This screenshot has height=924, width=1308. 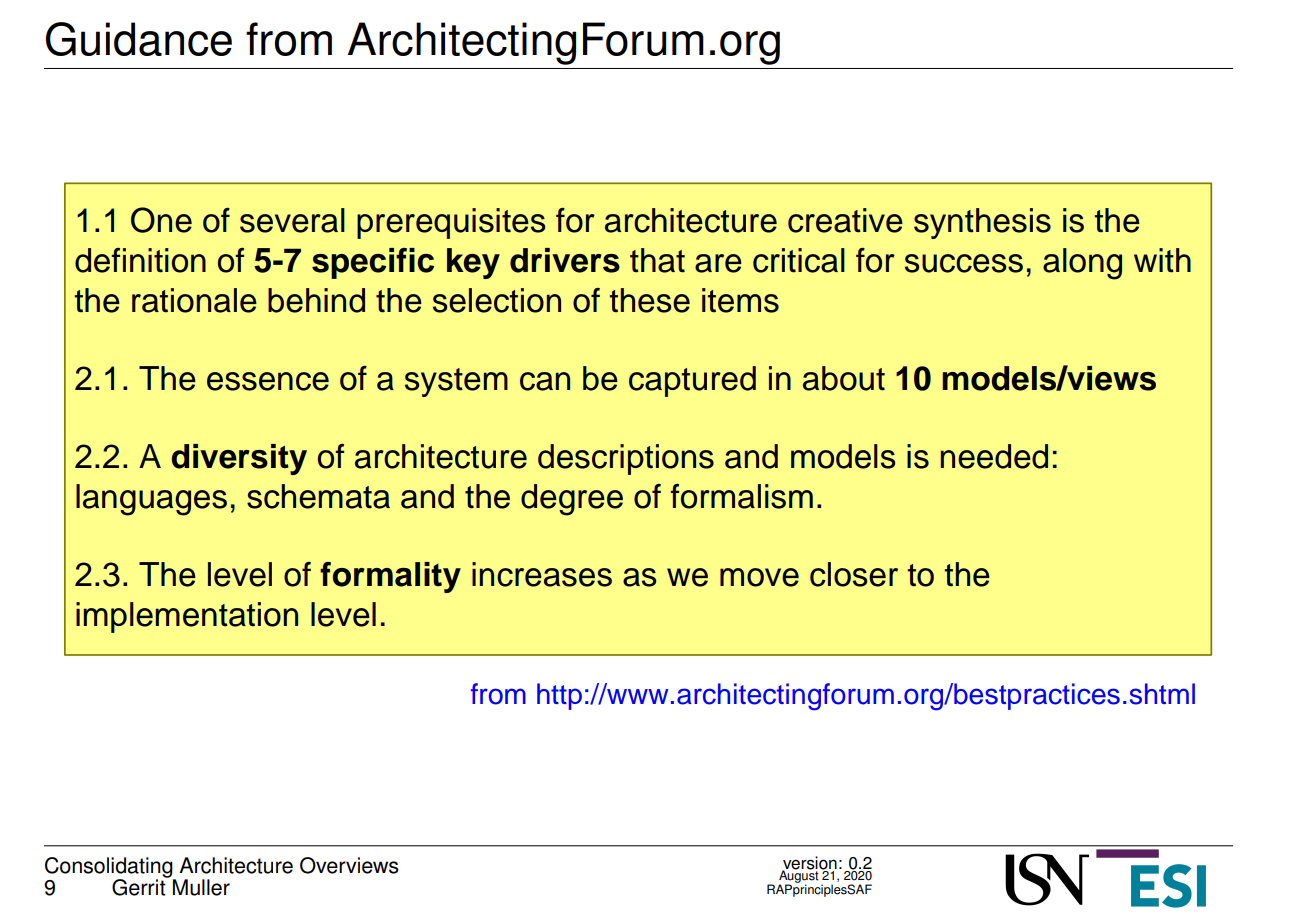 I want to click on that, so click(x=657, y=260).
